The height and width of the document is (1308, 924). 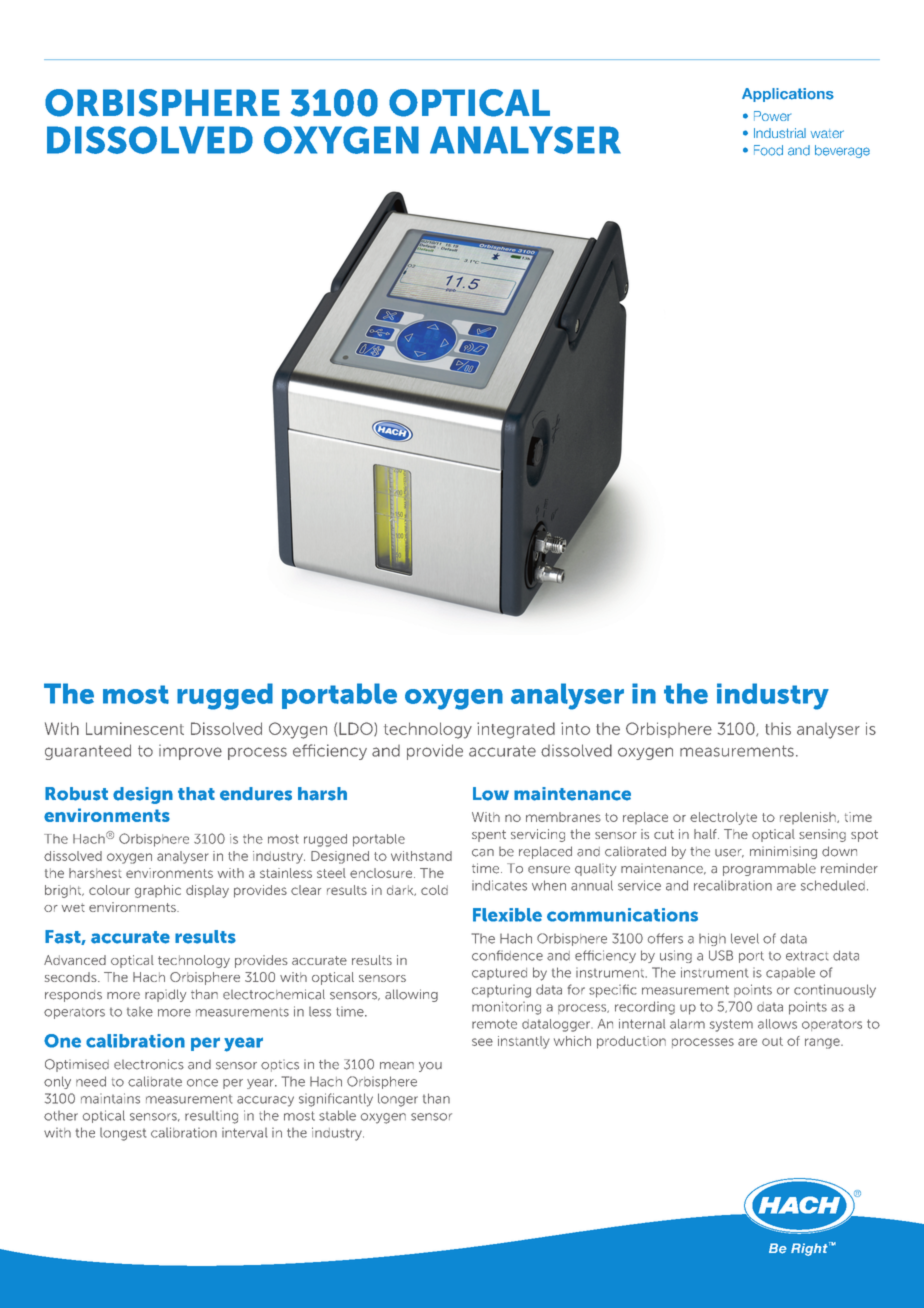 I want to click on this, so click(x=778, y=728).
